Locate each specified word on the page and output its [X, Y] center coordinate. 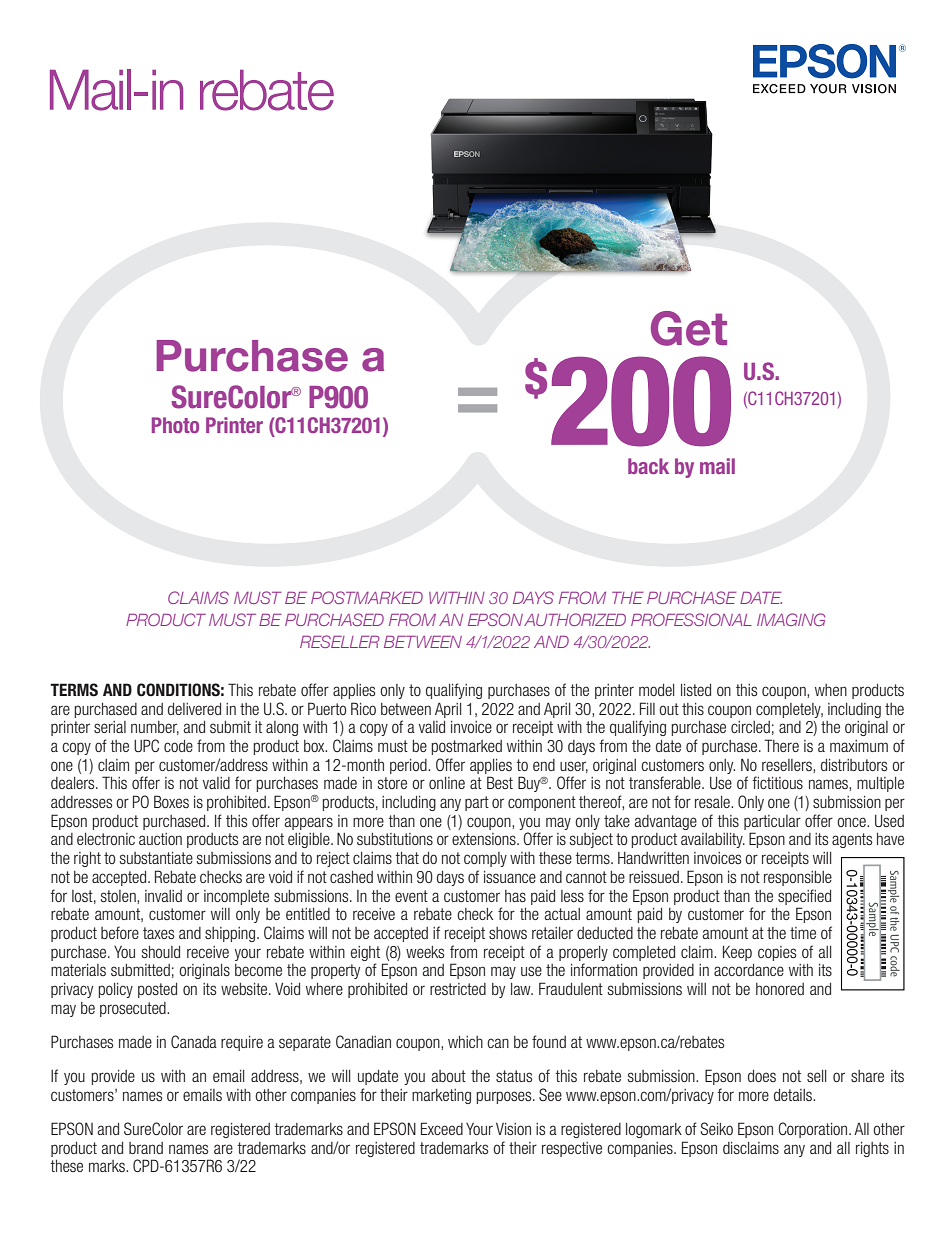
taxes [159, 933]
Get [689, 328]
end [544, 765]
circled [750, 727]
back [648, 466]
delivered [194, 709]
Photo [175, 425]
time [803, 933]
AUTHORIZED [575, 619]
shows [508, 933]
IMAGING [791, 619]
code [178, 746]
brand [146, 1148]
